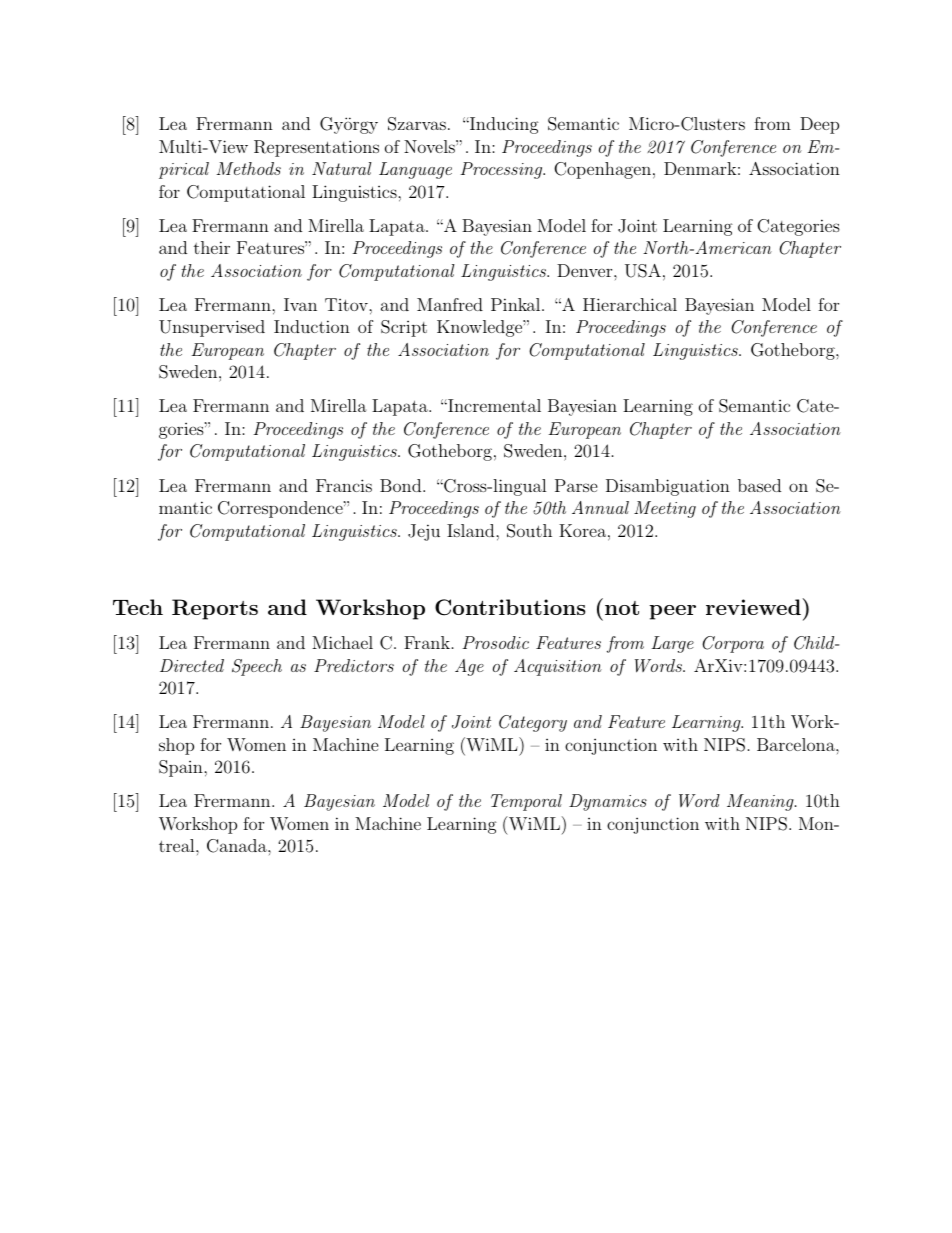  What do you see at coordinates (819, 125) in the screenshot?
I see `Deep` at bounding box center [819, 125].
